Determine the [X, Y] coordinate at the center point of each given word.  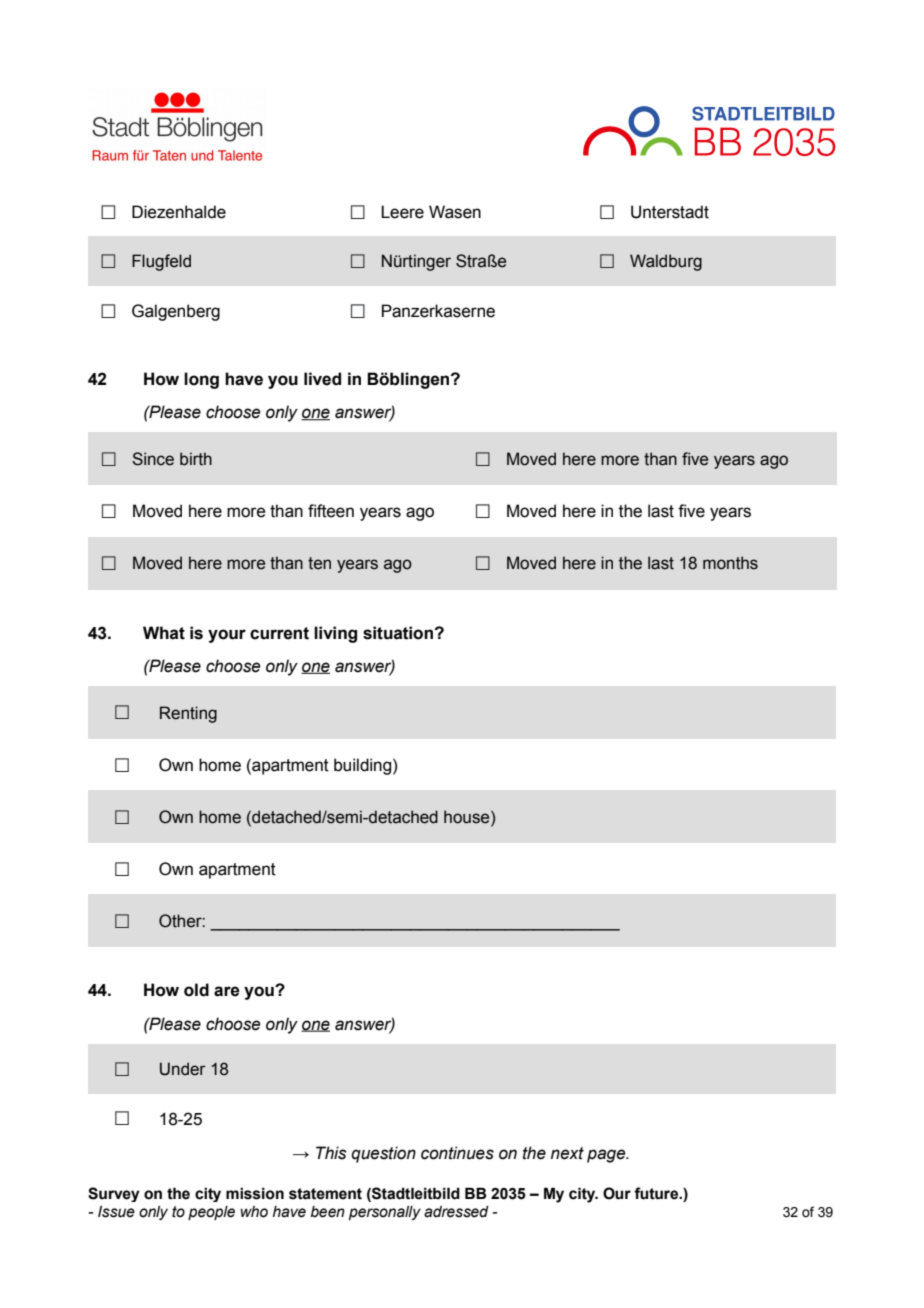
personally [385, 1213]
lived [322, 379]
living [335, 634]
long [201, 380]
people [211, 1213]
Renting [188, 714]
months [730, 563]
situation [398, 633]
